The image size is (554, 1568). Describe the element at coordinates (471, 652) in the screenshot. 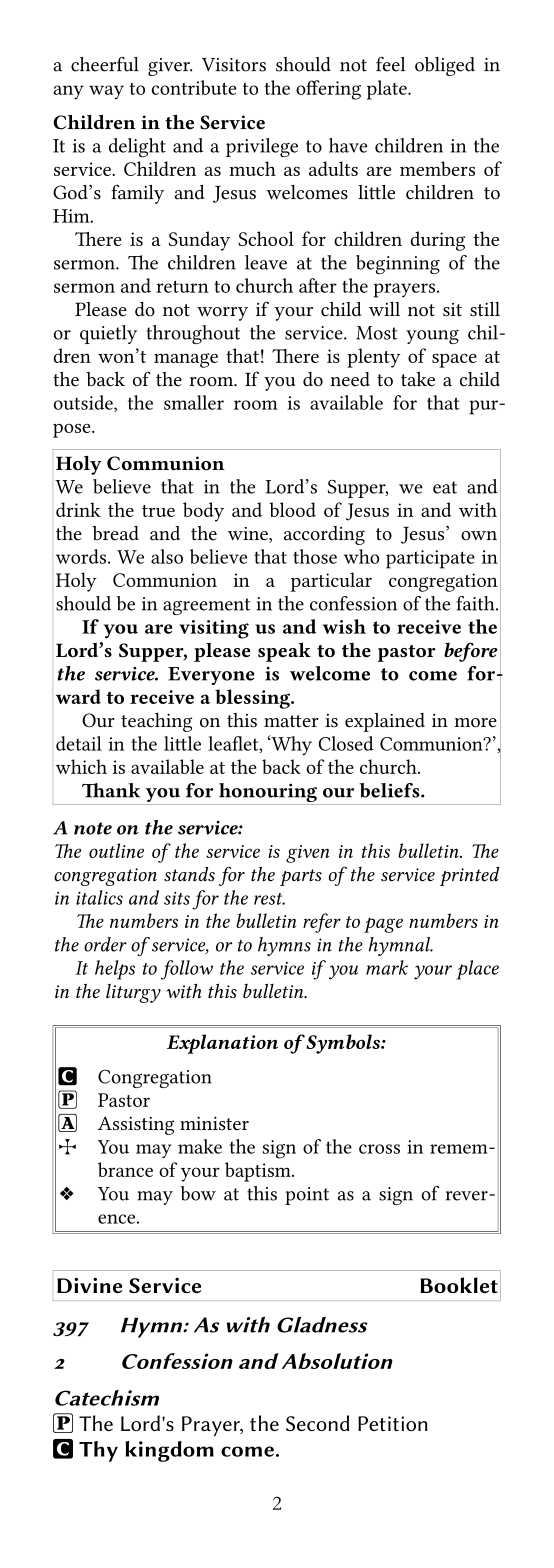

I see `before` at that location.
